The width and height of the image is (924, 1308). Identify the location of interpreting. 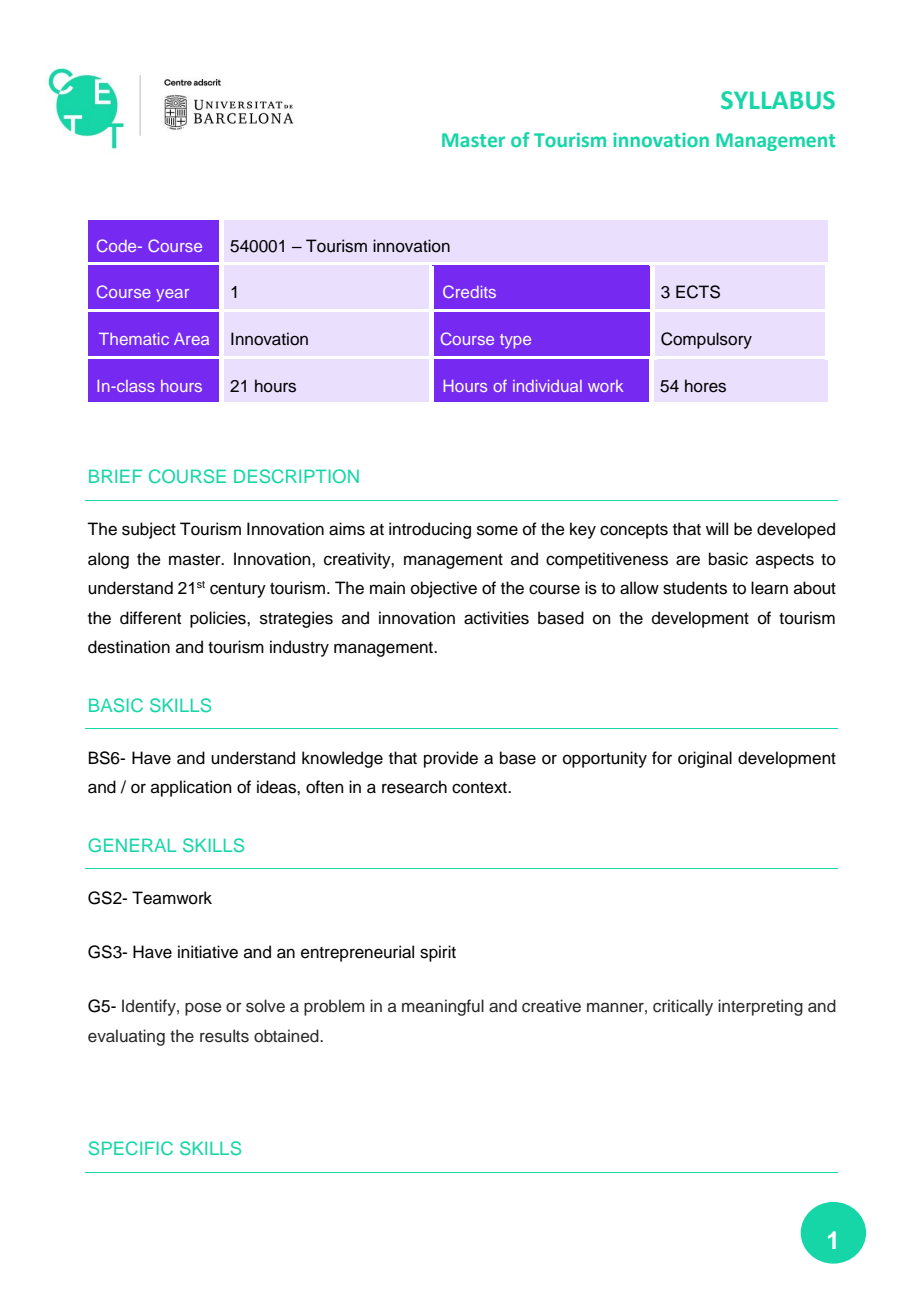
(760, 1007).
